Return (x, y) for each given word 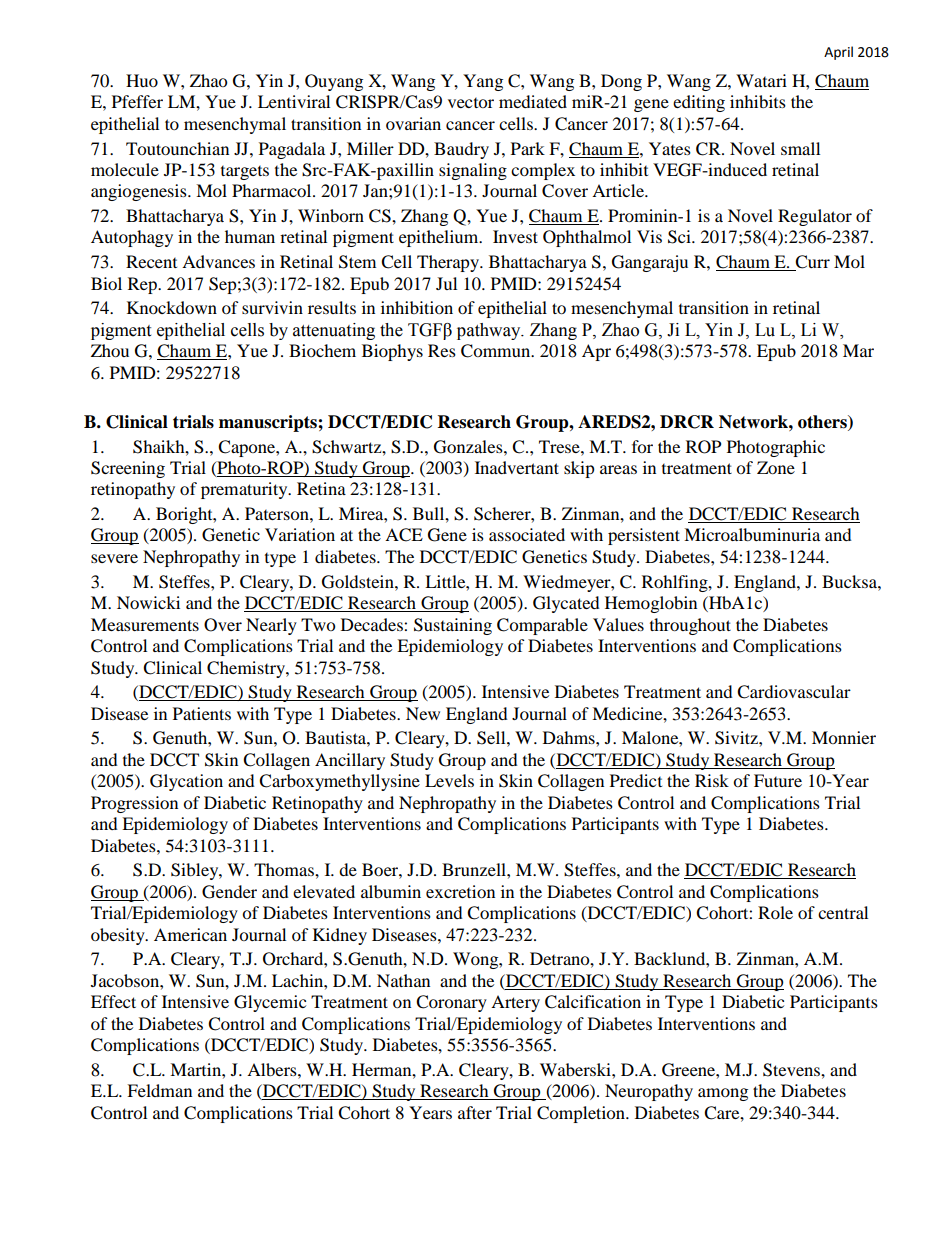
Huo (142, 80)
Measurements (145, 624)
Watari (761, 80)
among (723, 1094)
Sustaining (453, 626)
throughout (690, 626)
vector (471, 103)
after (475, 1112)
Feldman (159, 1090)
